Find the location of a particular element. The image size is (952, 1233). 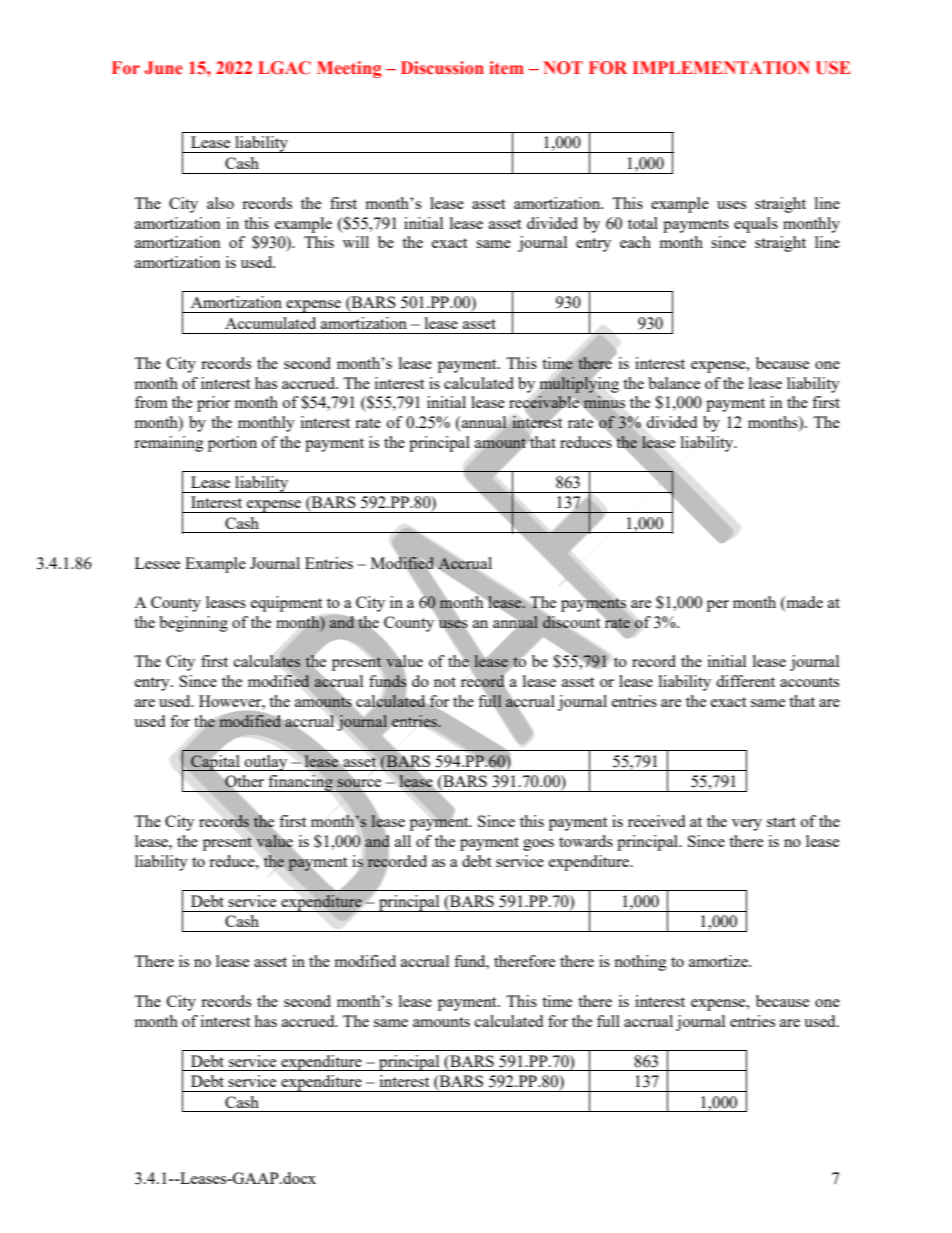

item is located at coordinates (506, 68).
